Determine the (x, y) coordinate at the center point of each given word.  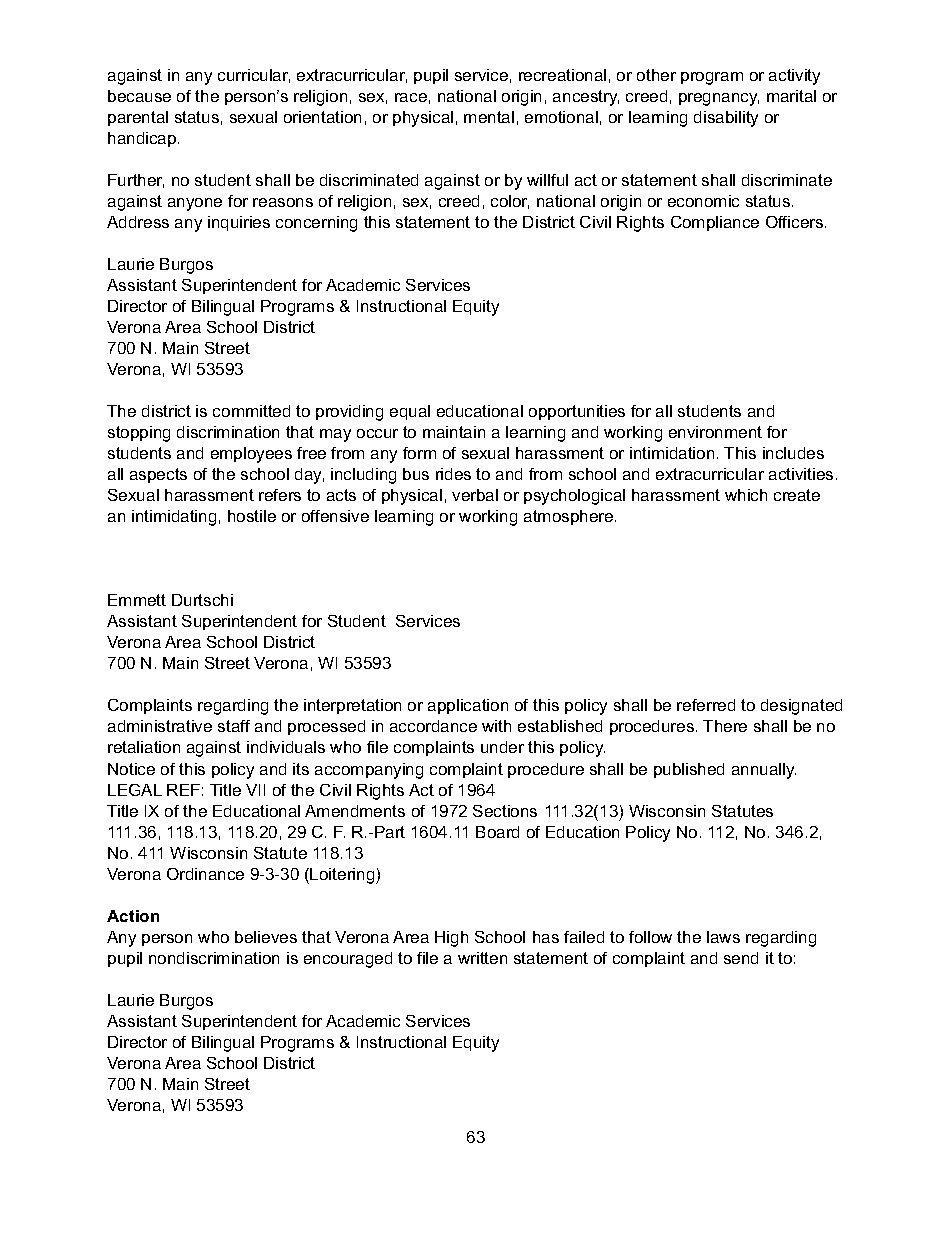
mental (489, 117)
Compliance (715, 223)
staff (234, 726)
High (451, 939)
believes (266, 937)
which (746, 495)
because (139, 96)
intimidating (174, 518)
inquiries (239, 223)
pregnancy (719, 99)
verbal (475, 495)
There (725, 726)
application (468, 706)
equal (410, 412)
